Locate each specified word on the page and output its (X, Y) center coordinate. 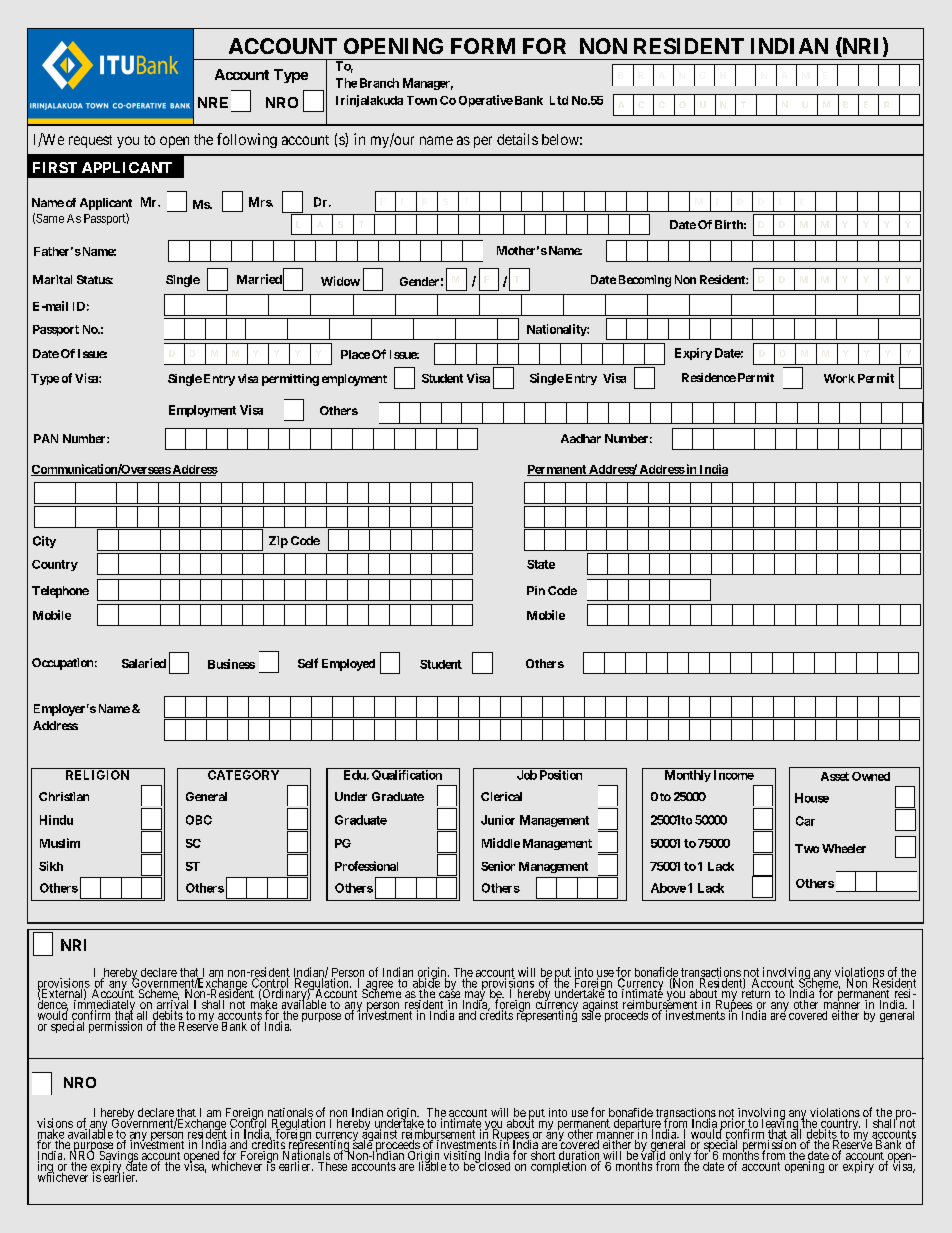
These (332, 1166)
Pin (536, 590)
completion (558, 1167)
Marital (52, 279)
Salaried (144, 663)
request (90, 141)
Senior (498, 866)
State (541, 564)
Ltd (559, 100)
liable (432, 1165)
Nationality (557, 330)
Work (839, 378)
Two (807, 848)
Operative (486, 101)
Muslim (60, 843)
